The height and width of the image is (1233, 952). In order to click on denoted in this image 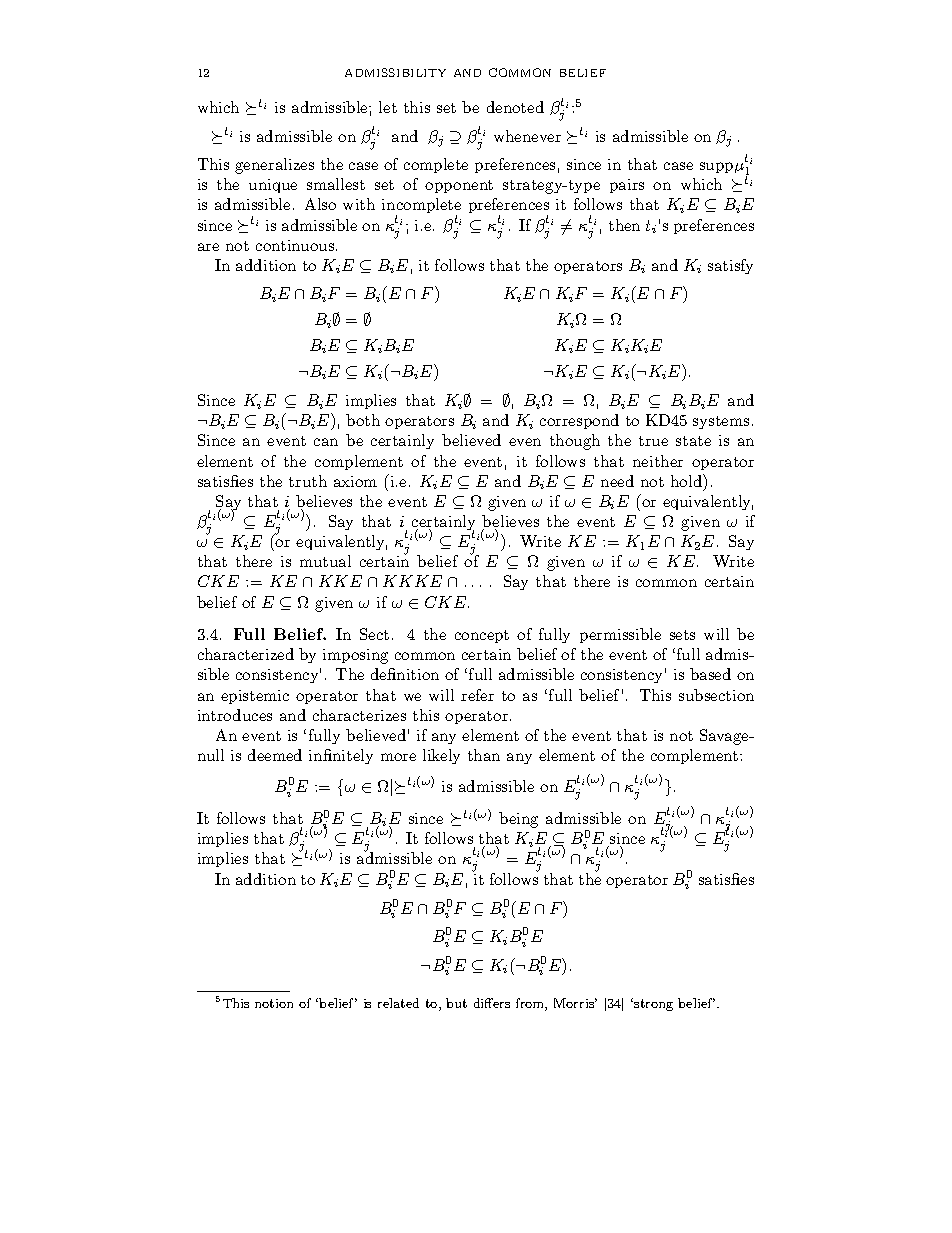, I will do `click(515, 107)`.
